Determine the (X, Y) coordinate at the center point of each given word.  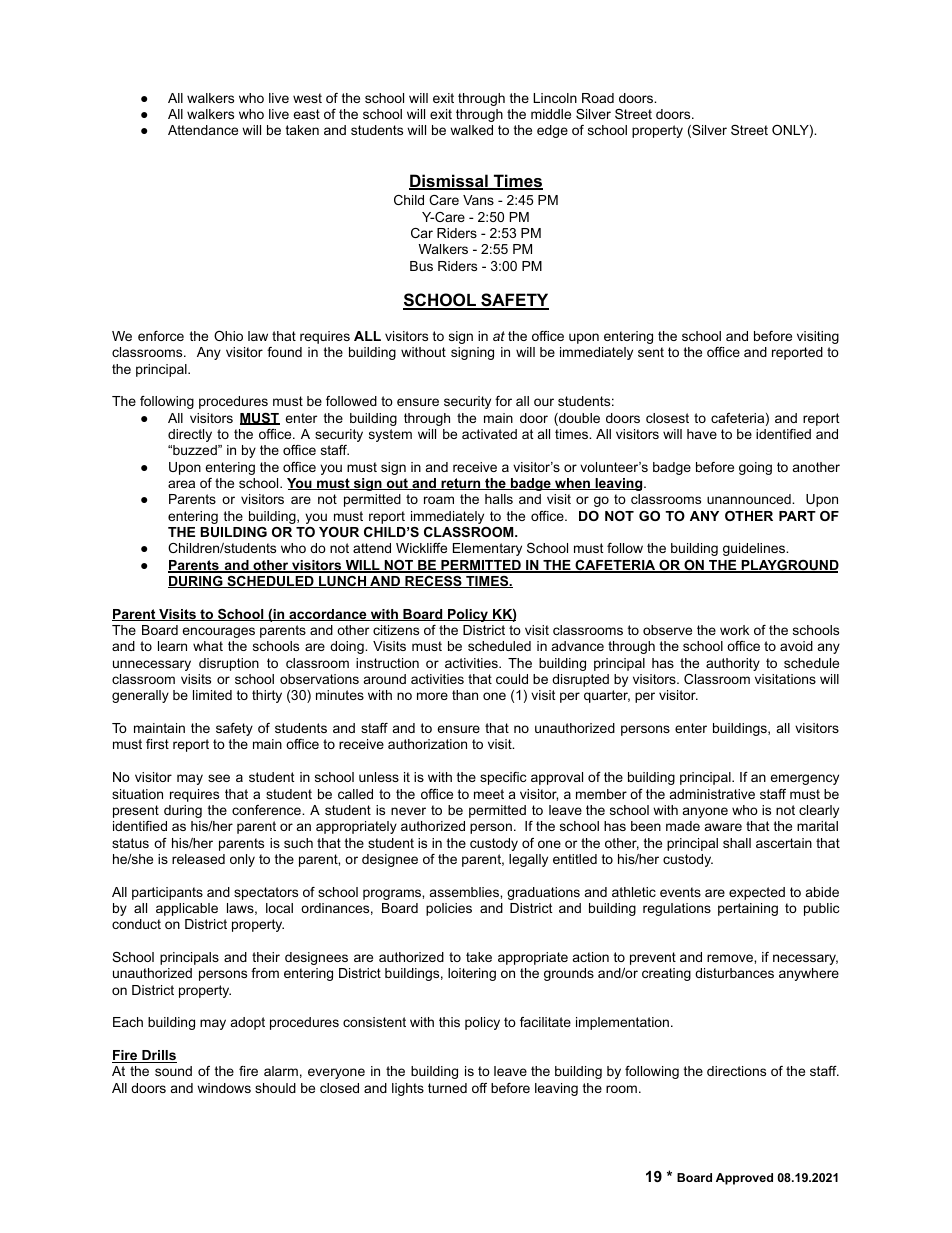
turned (447, 1088)
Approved (744, 1179)
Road (598, 98)
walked (471, 130)
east (306, 114)
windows (224, 1088)
